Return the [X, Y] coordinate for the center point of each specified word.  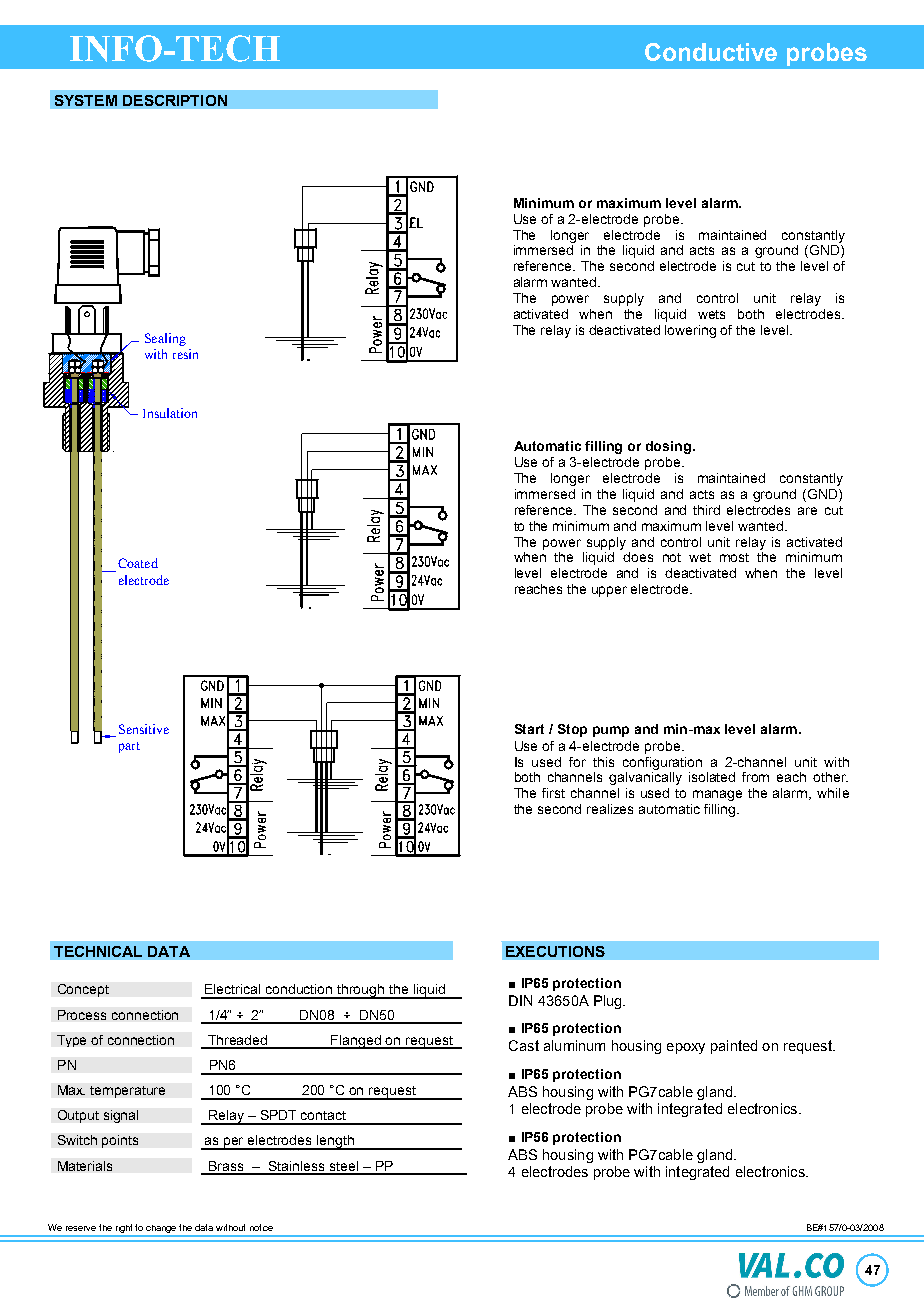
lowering [690, 331]
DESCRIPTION [175, 100]
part [129, 747]
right [124, 1230]
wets [711, 314]
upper [609, 591]
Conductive [711, 52]
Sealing [165, 339]
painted [734, 1047]
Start [529, 729]
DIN [520, 1000]
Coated [138, 563]
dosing [668, 447]
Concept [83, 990]
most [734, 557]
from [755, 777]
